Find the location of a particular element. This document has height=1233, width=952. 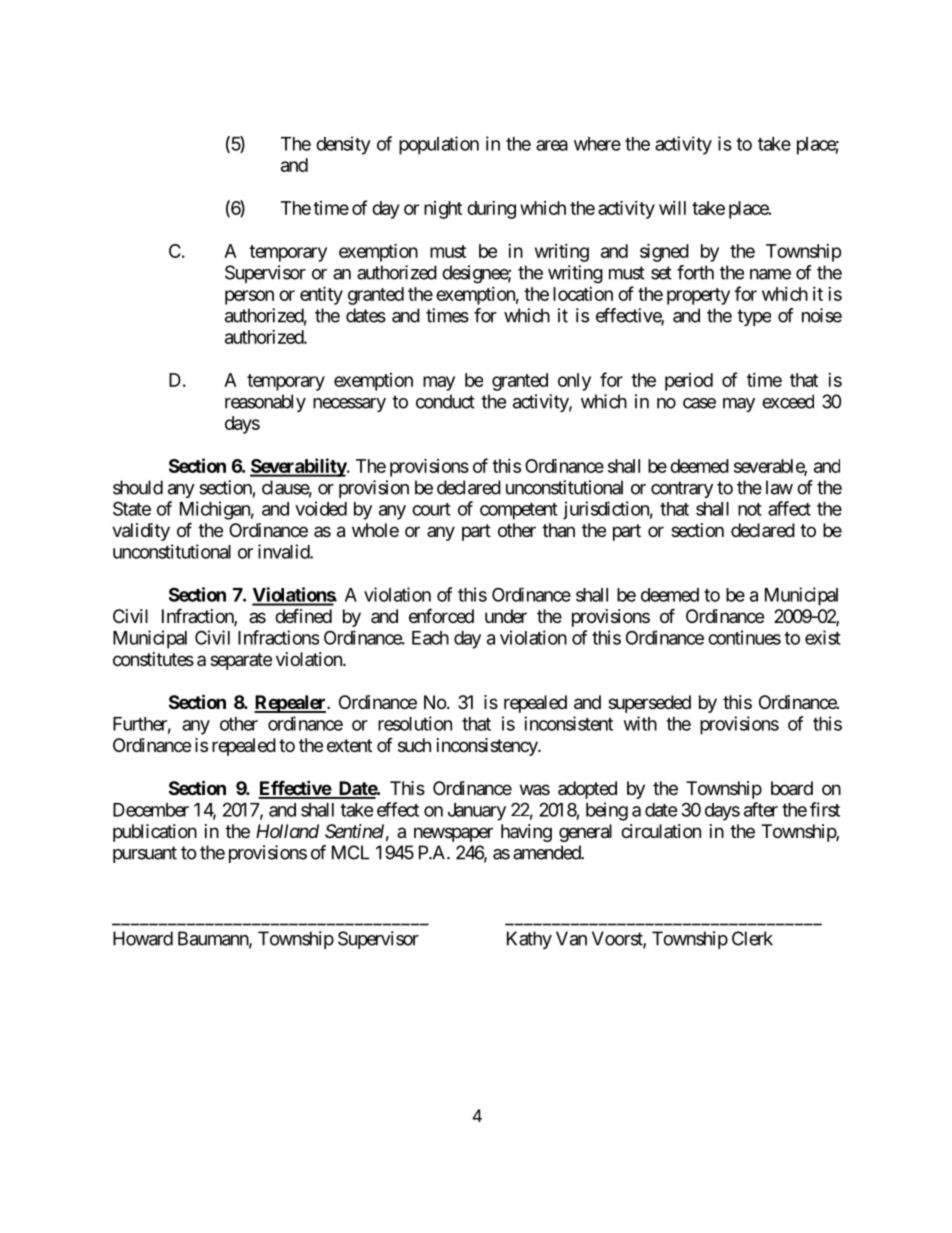

Howard is located at coordinates (143, 938).
